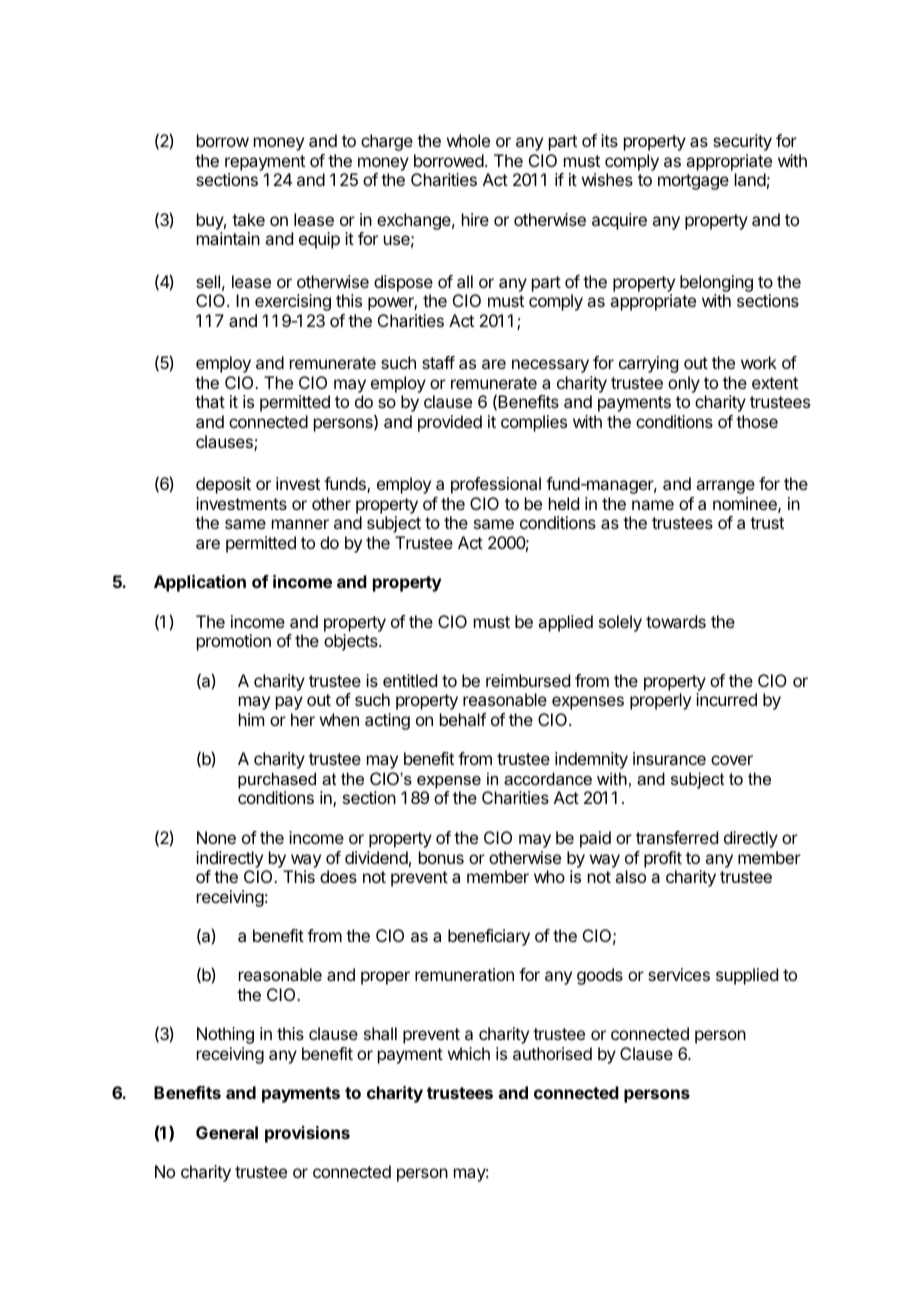  Describe the element at coordinates (528, 680) in the page. I see `reimbursed` at that location.
